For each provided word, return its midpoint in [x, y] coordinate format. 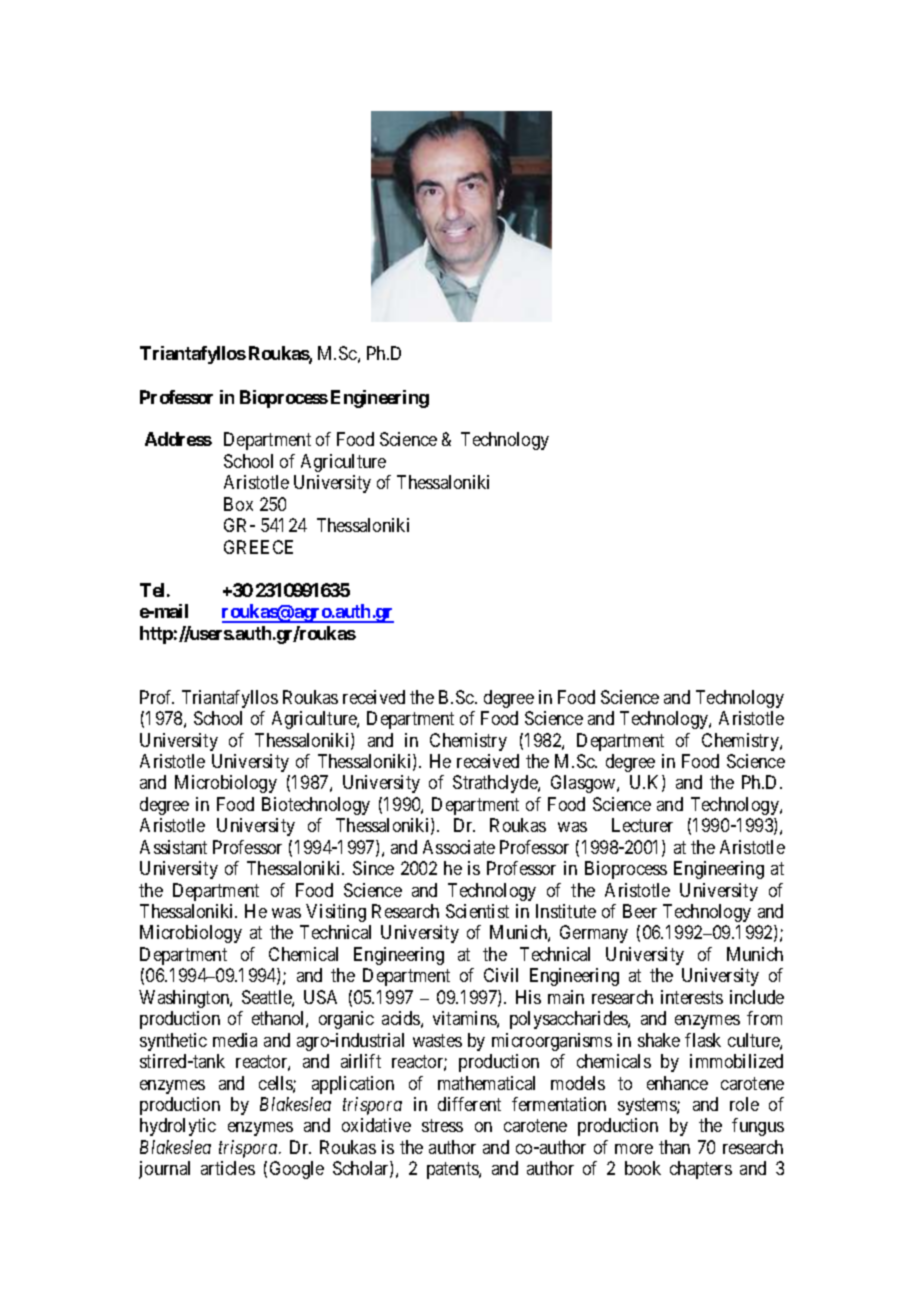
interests [692, 997]
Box [238, 504]
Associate [459, 847]
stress [442, 1126]
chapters [701, 1170]
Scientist [477, 911]
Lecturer [642, 825]
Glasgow [584, 784]
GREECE [258, 547]
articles [228, 1168]
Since [373, 868]
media [235, 1040]
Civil [501, 975]
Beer [640, 911]
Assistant [173, 847]
